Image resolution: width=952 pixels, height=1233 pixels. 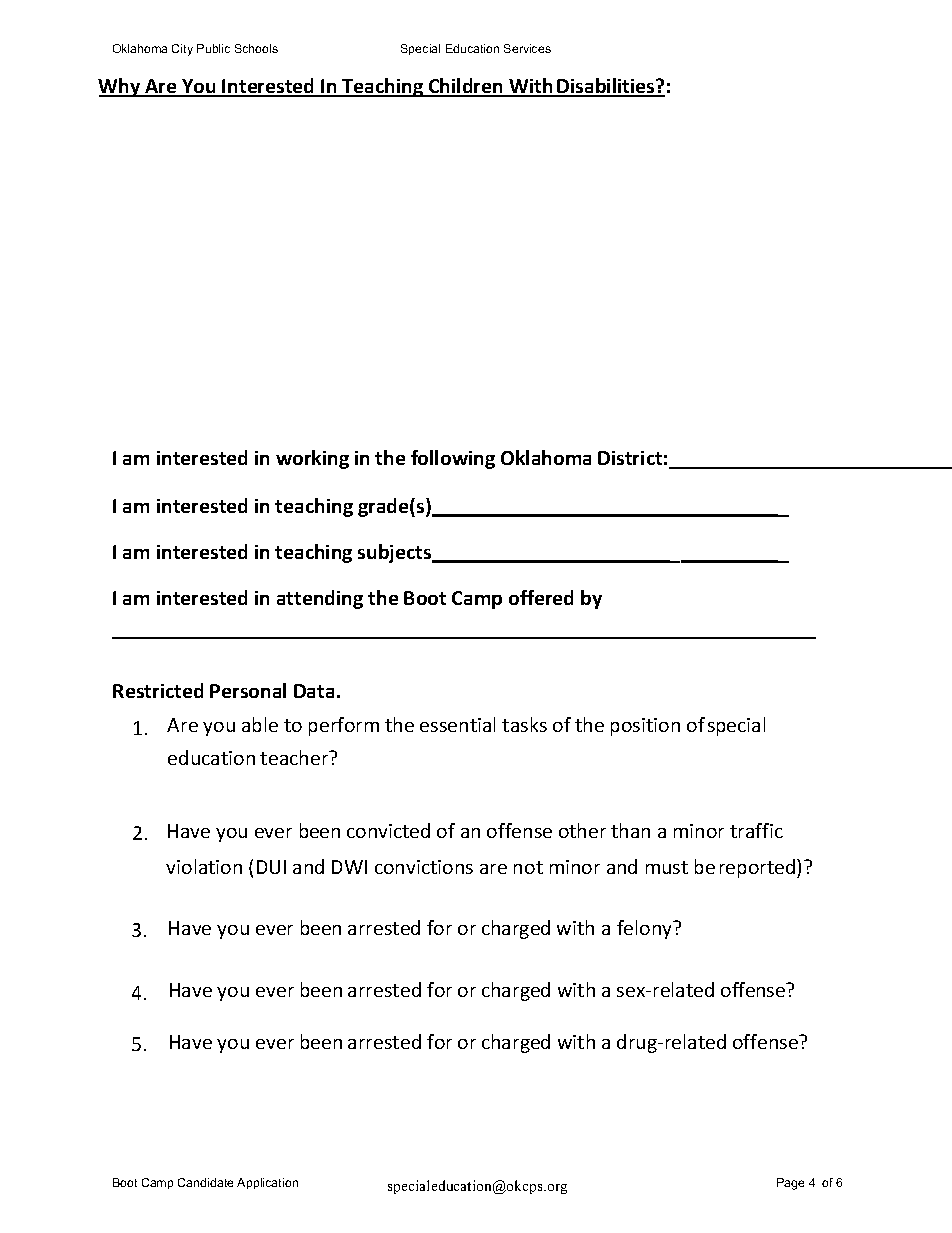 What do you see at coordinates (182, 50) in the page?
I see `City` at bounding box center [182, 50].
